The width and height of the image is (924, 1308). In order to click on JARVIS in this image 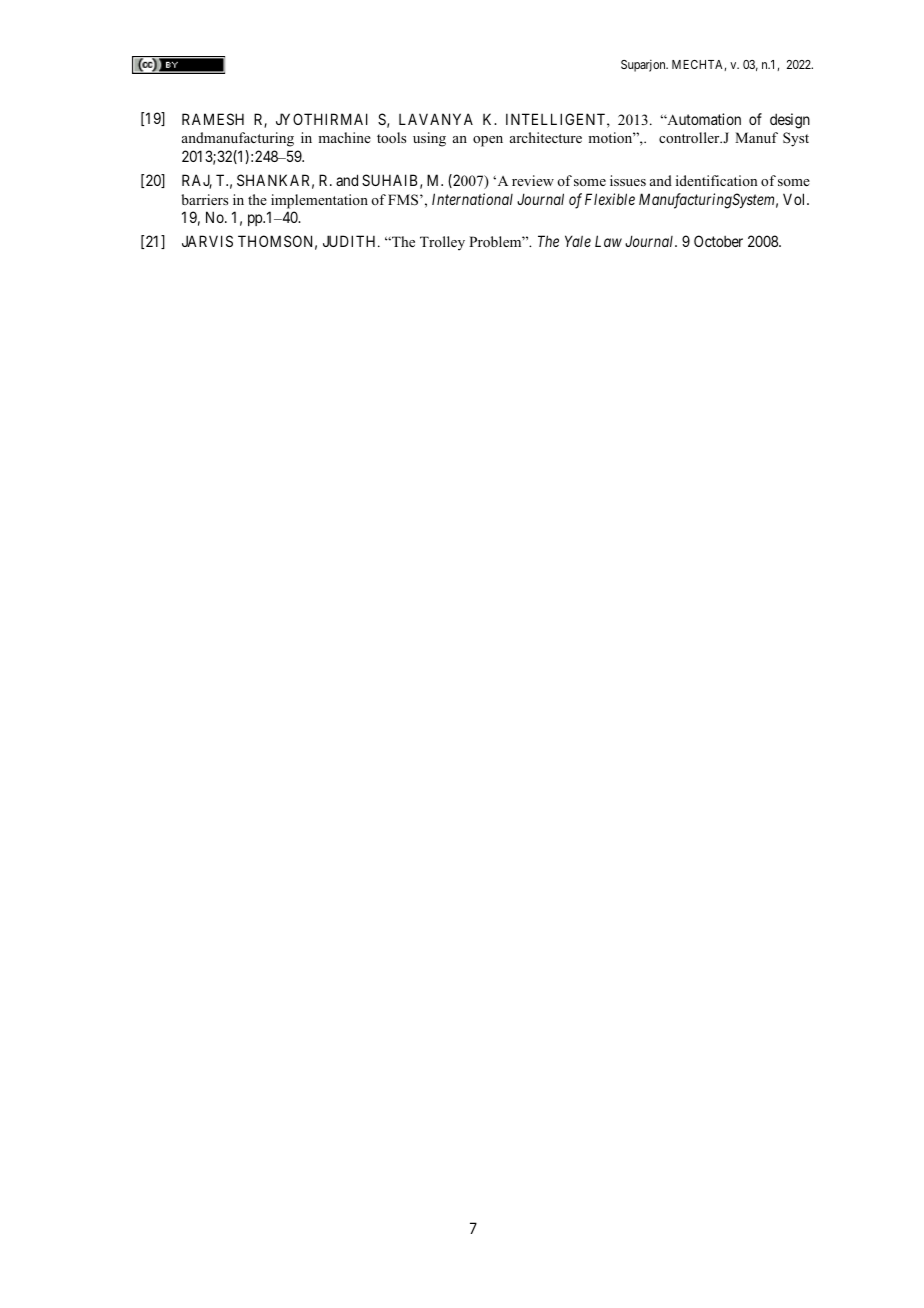, I will do `click(207, 241)`.
